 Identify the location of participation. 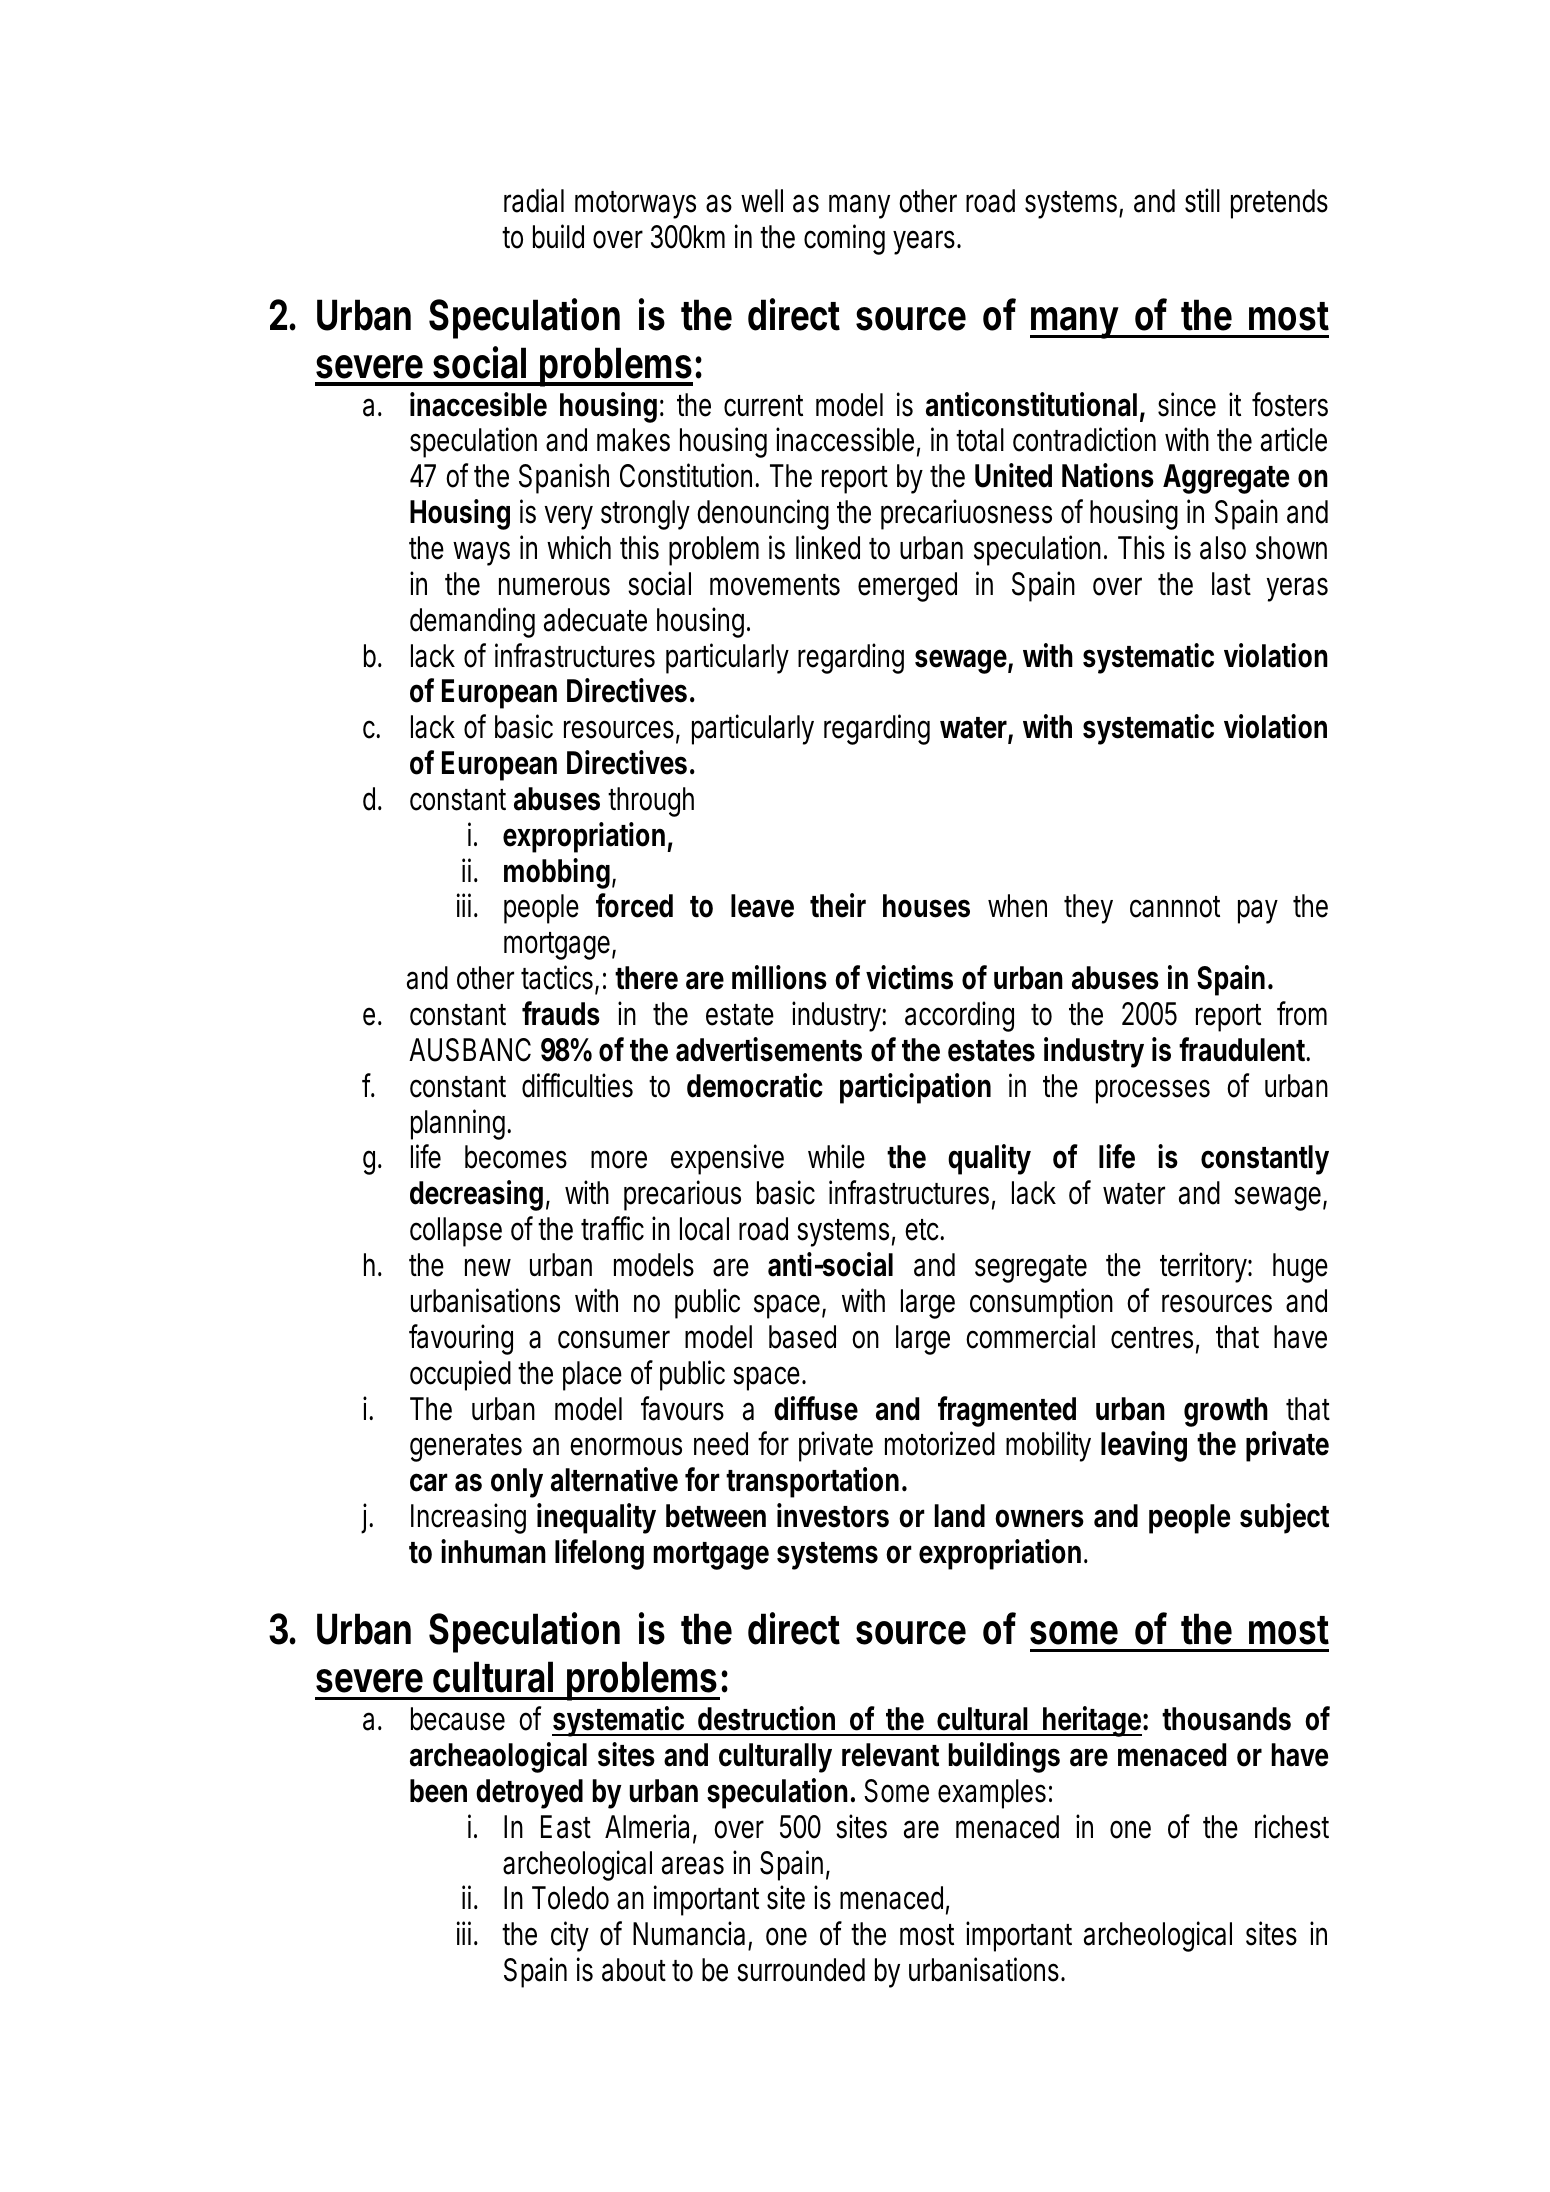
(915, 1088).
